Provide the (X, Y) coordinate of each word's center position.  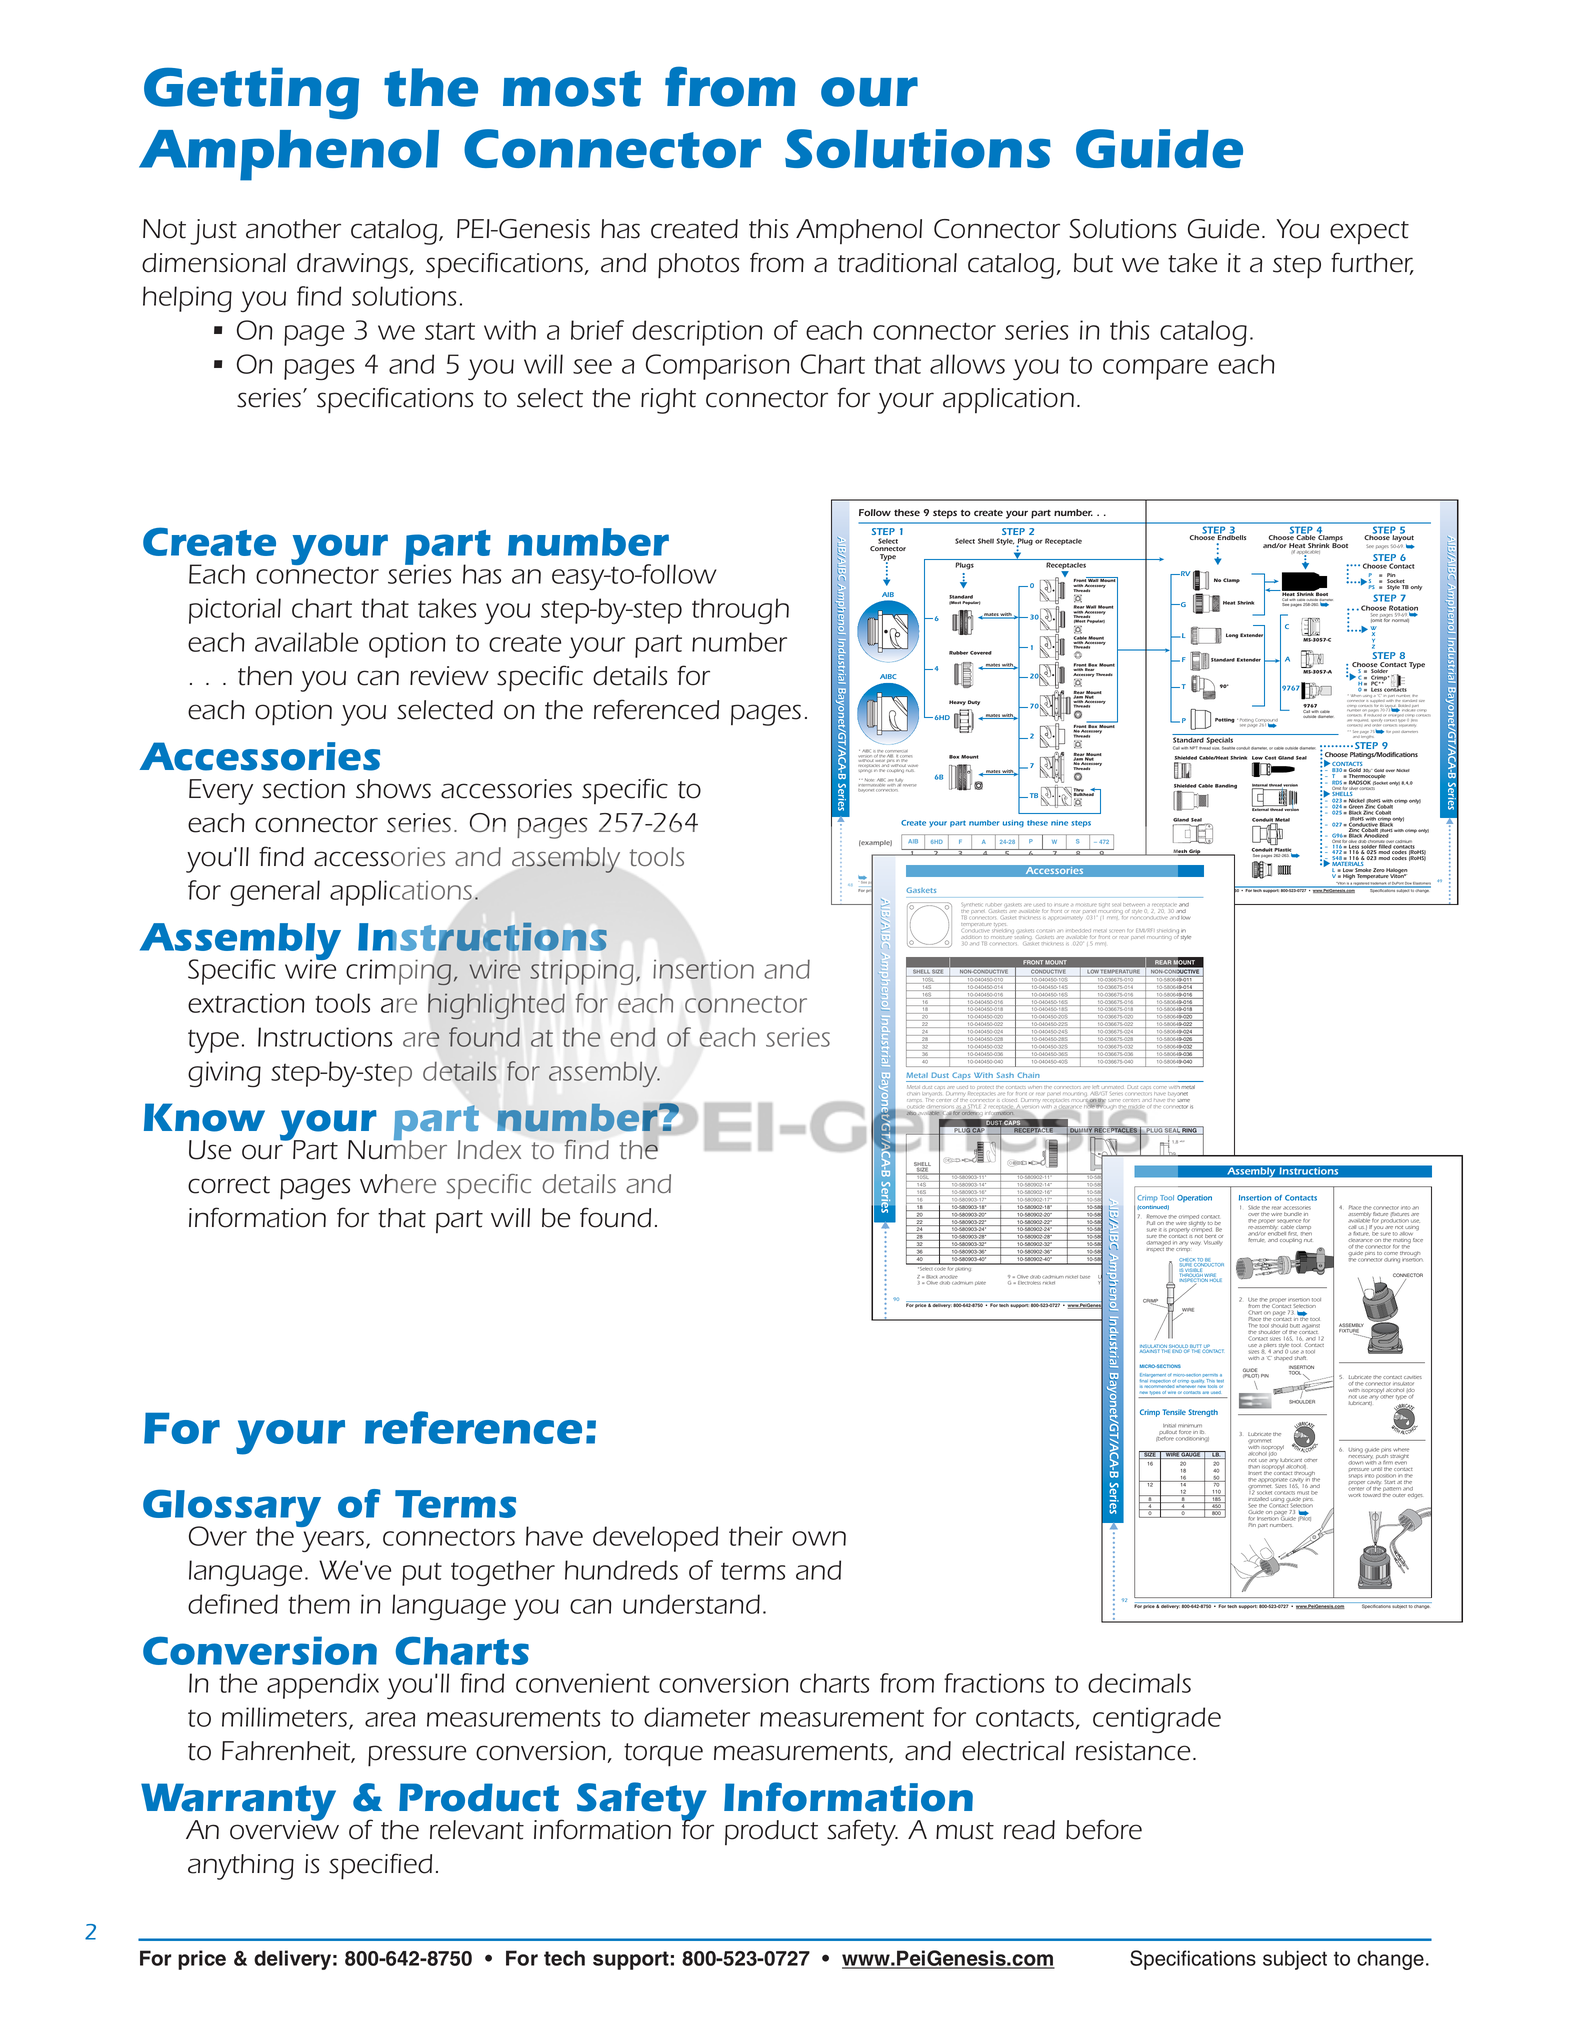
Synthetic (972, 907)
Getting (251, 93)
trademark (1378, 884)
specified (380, 1866)
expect (1369, 232)
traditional (897, 263)
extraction (246, 1003)
